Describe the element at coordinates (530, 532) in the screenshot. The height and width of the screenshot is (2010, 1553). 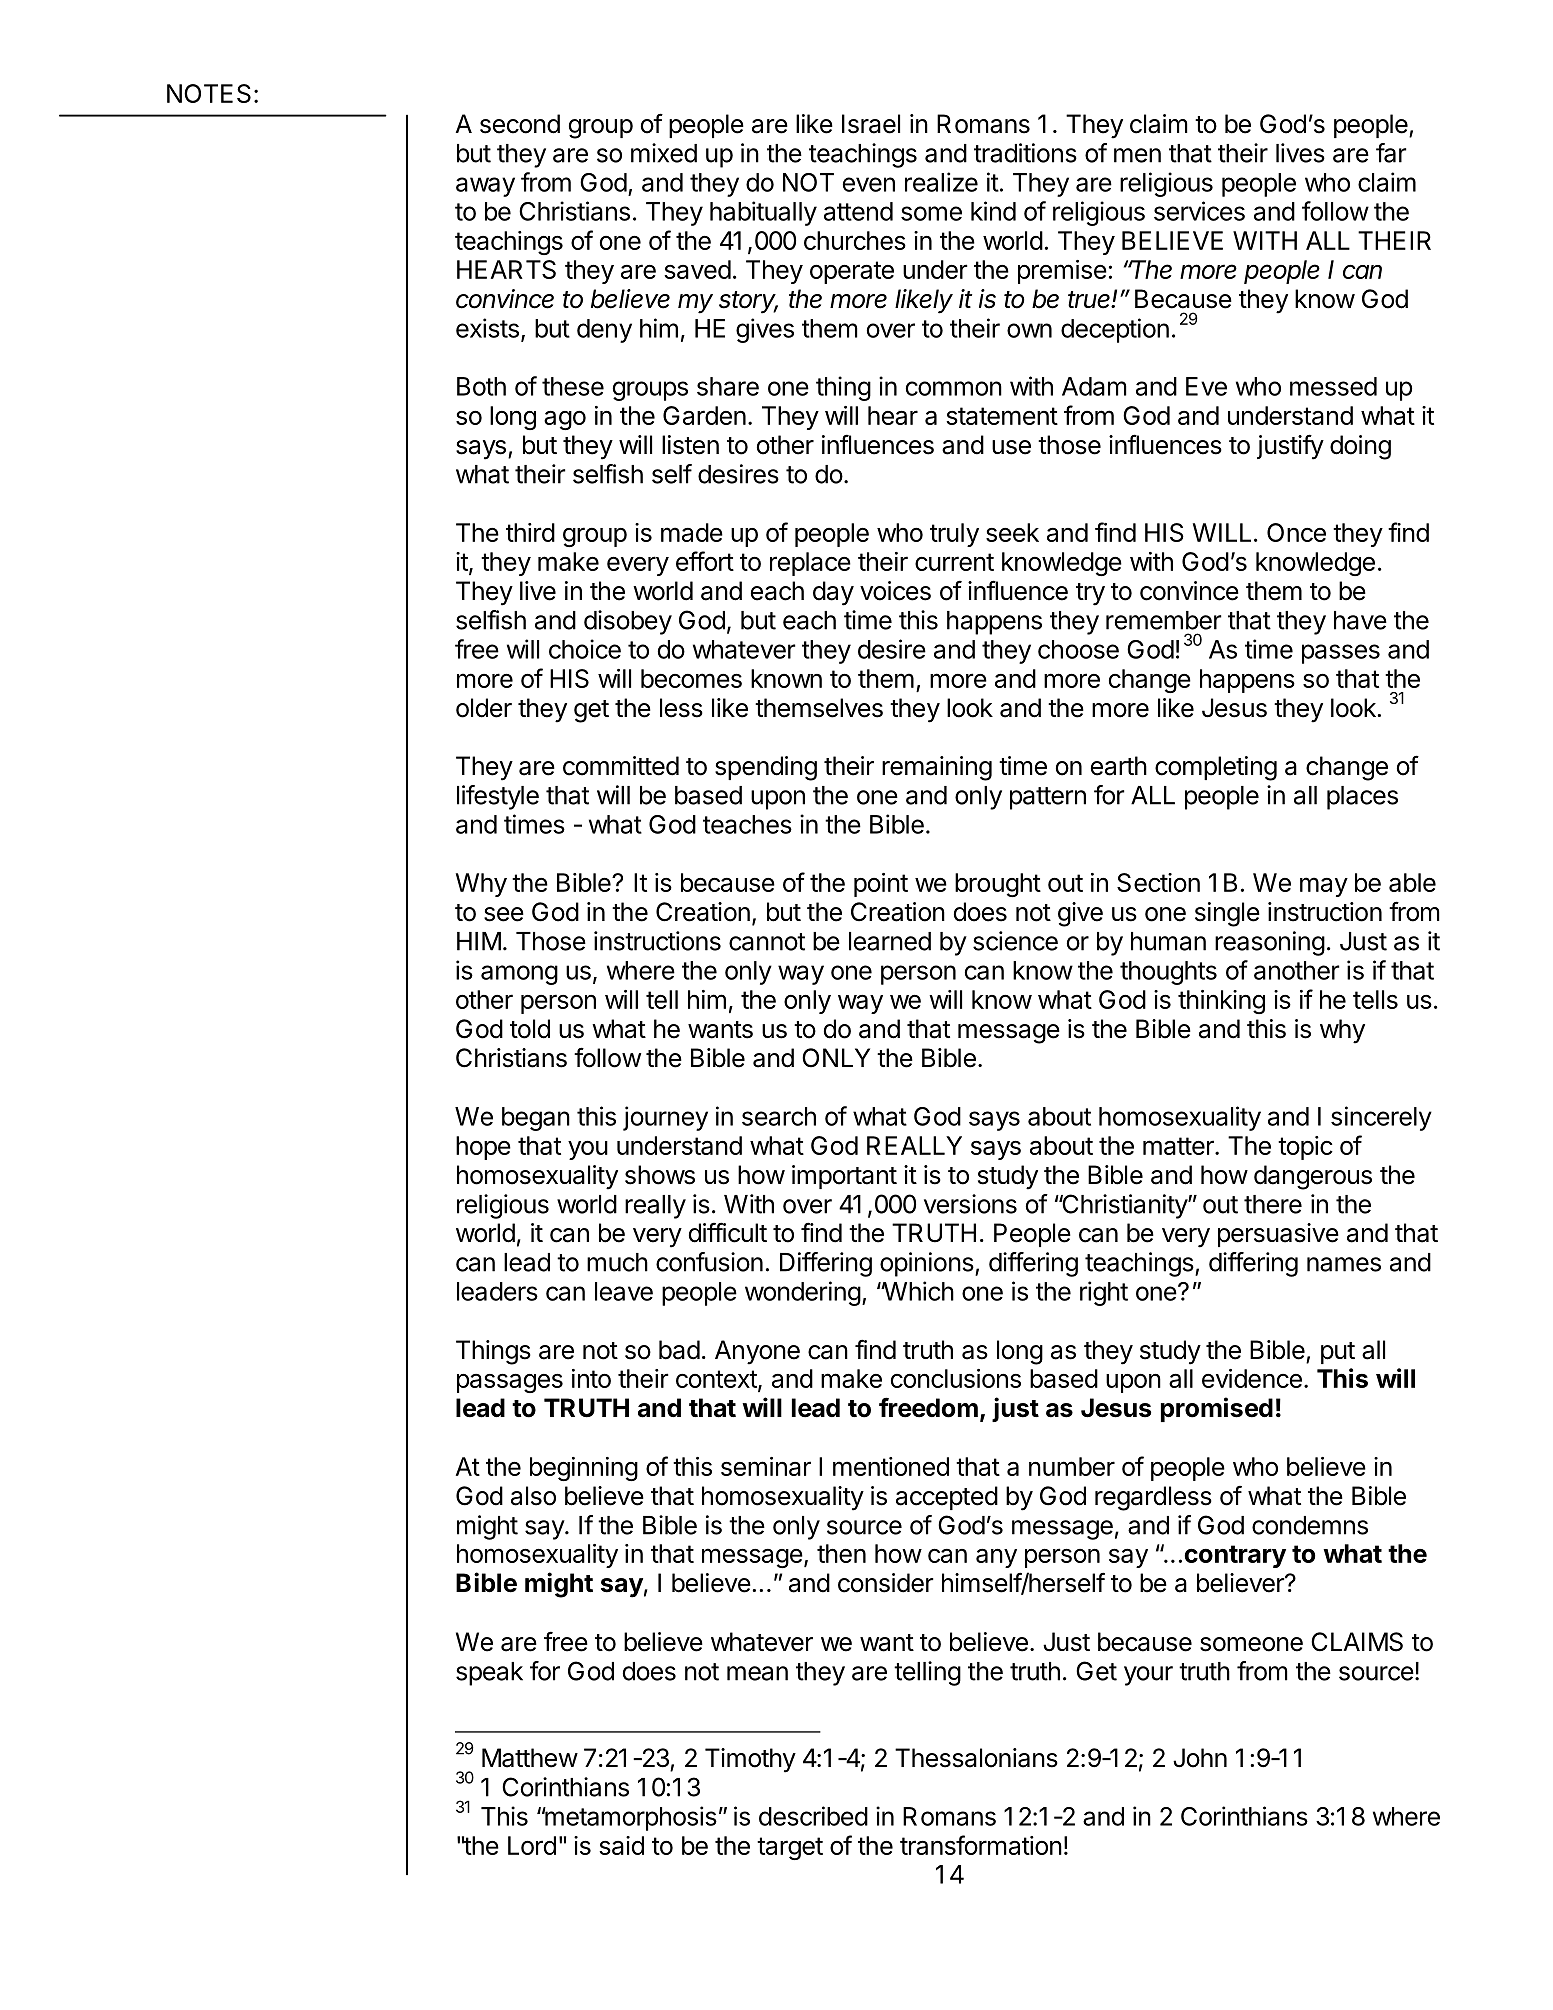
I see `third` at that location.
